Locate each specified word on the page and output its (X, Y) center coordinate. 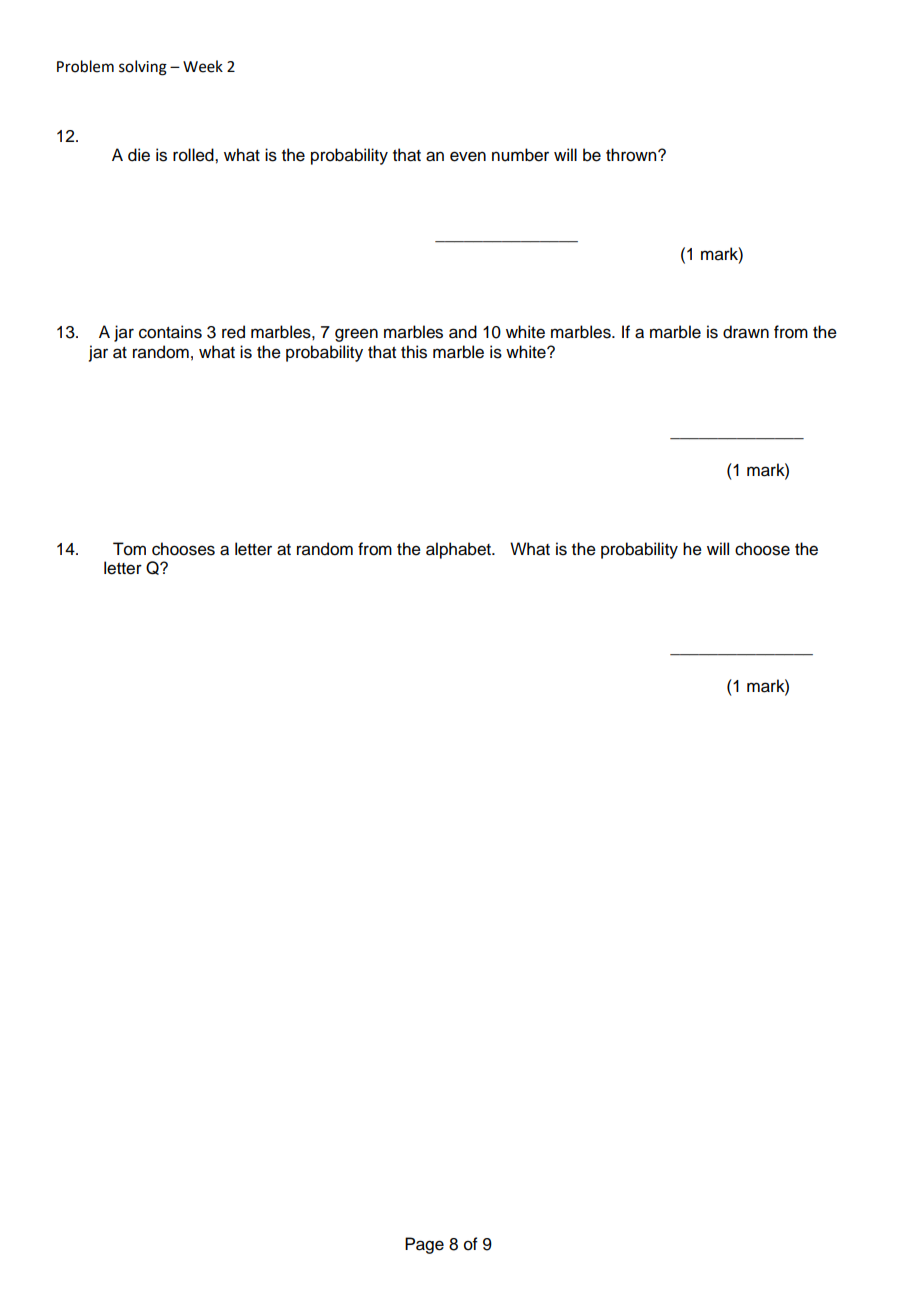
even (468, 156)
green (356, 335)
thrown (632, 155)
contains (170, 332)
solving (143, 68)
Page (424, 1245)
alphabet (459, 550)
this (414, 352)
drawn (746, 332)
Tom (129, 549)
